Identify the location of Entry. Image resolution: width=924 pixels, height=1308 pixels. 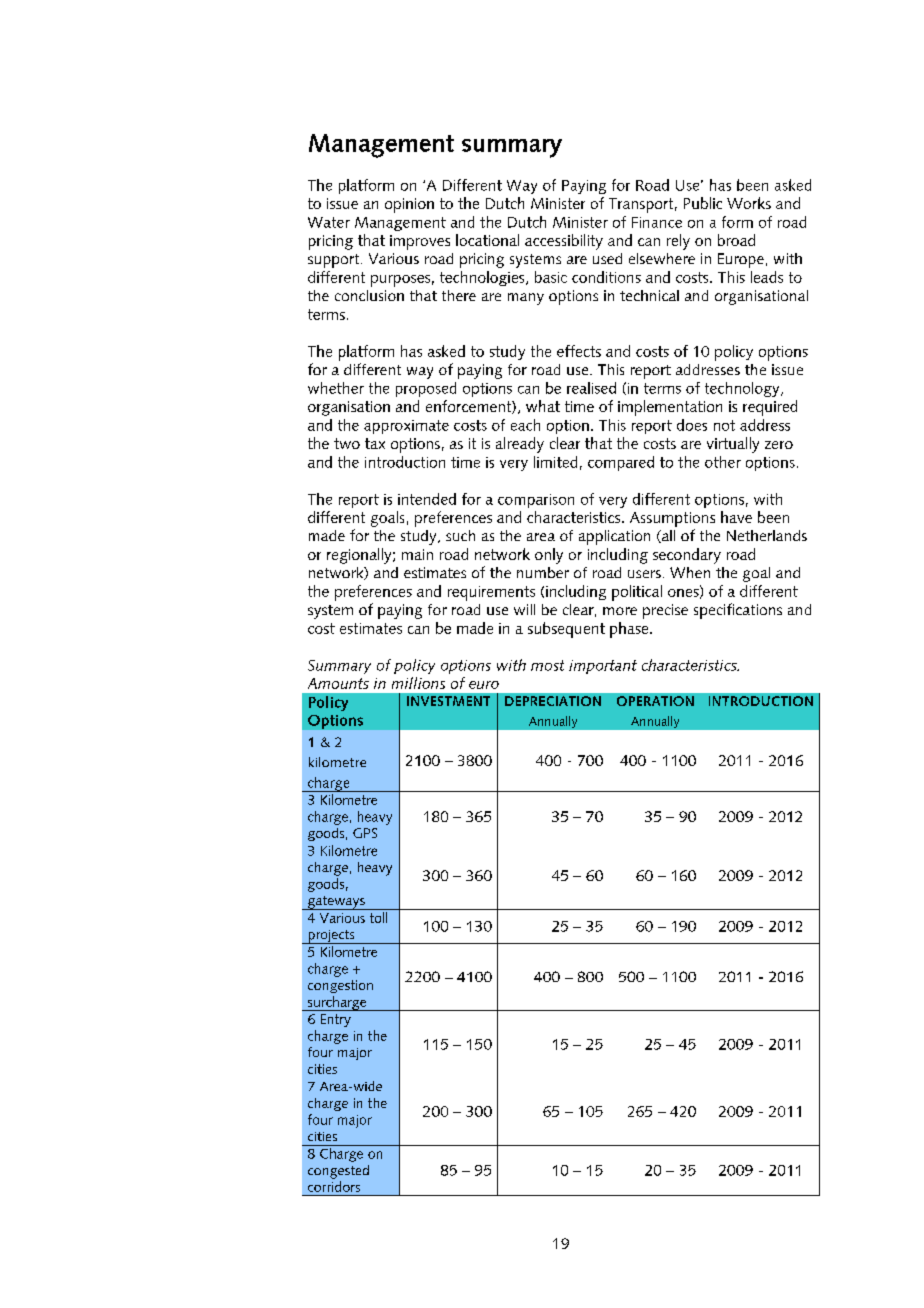
(336, 1020).
